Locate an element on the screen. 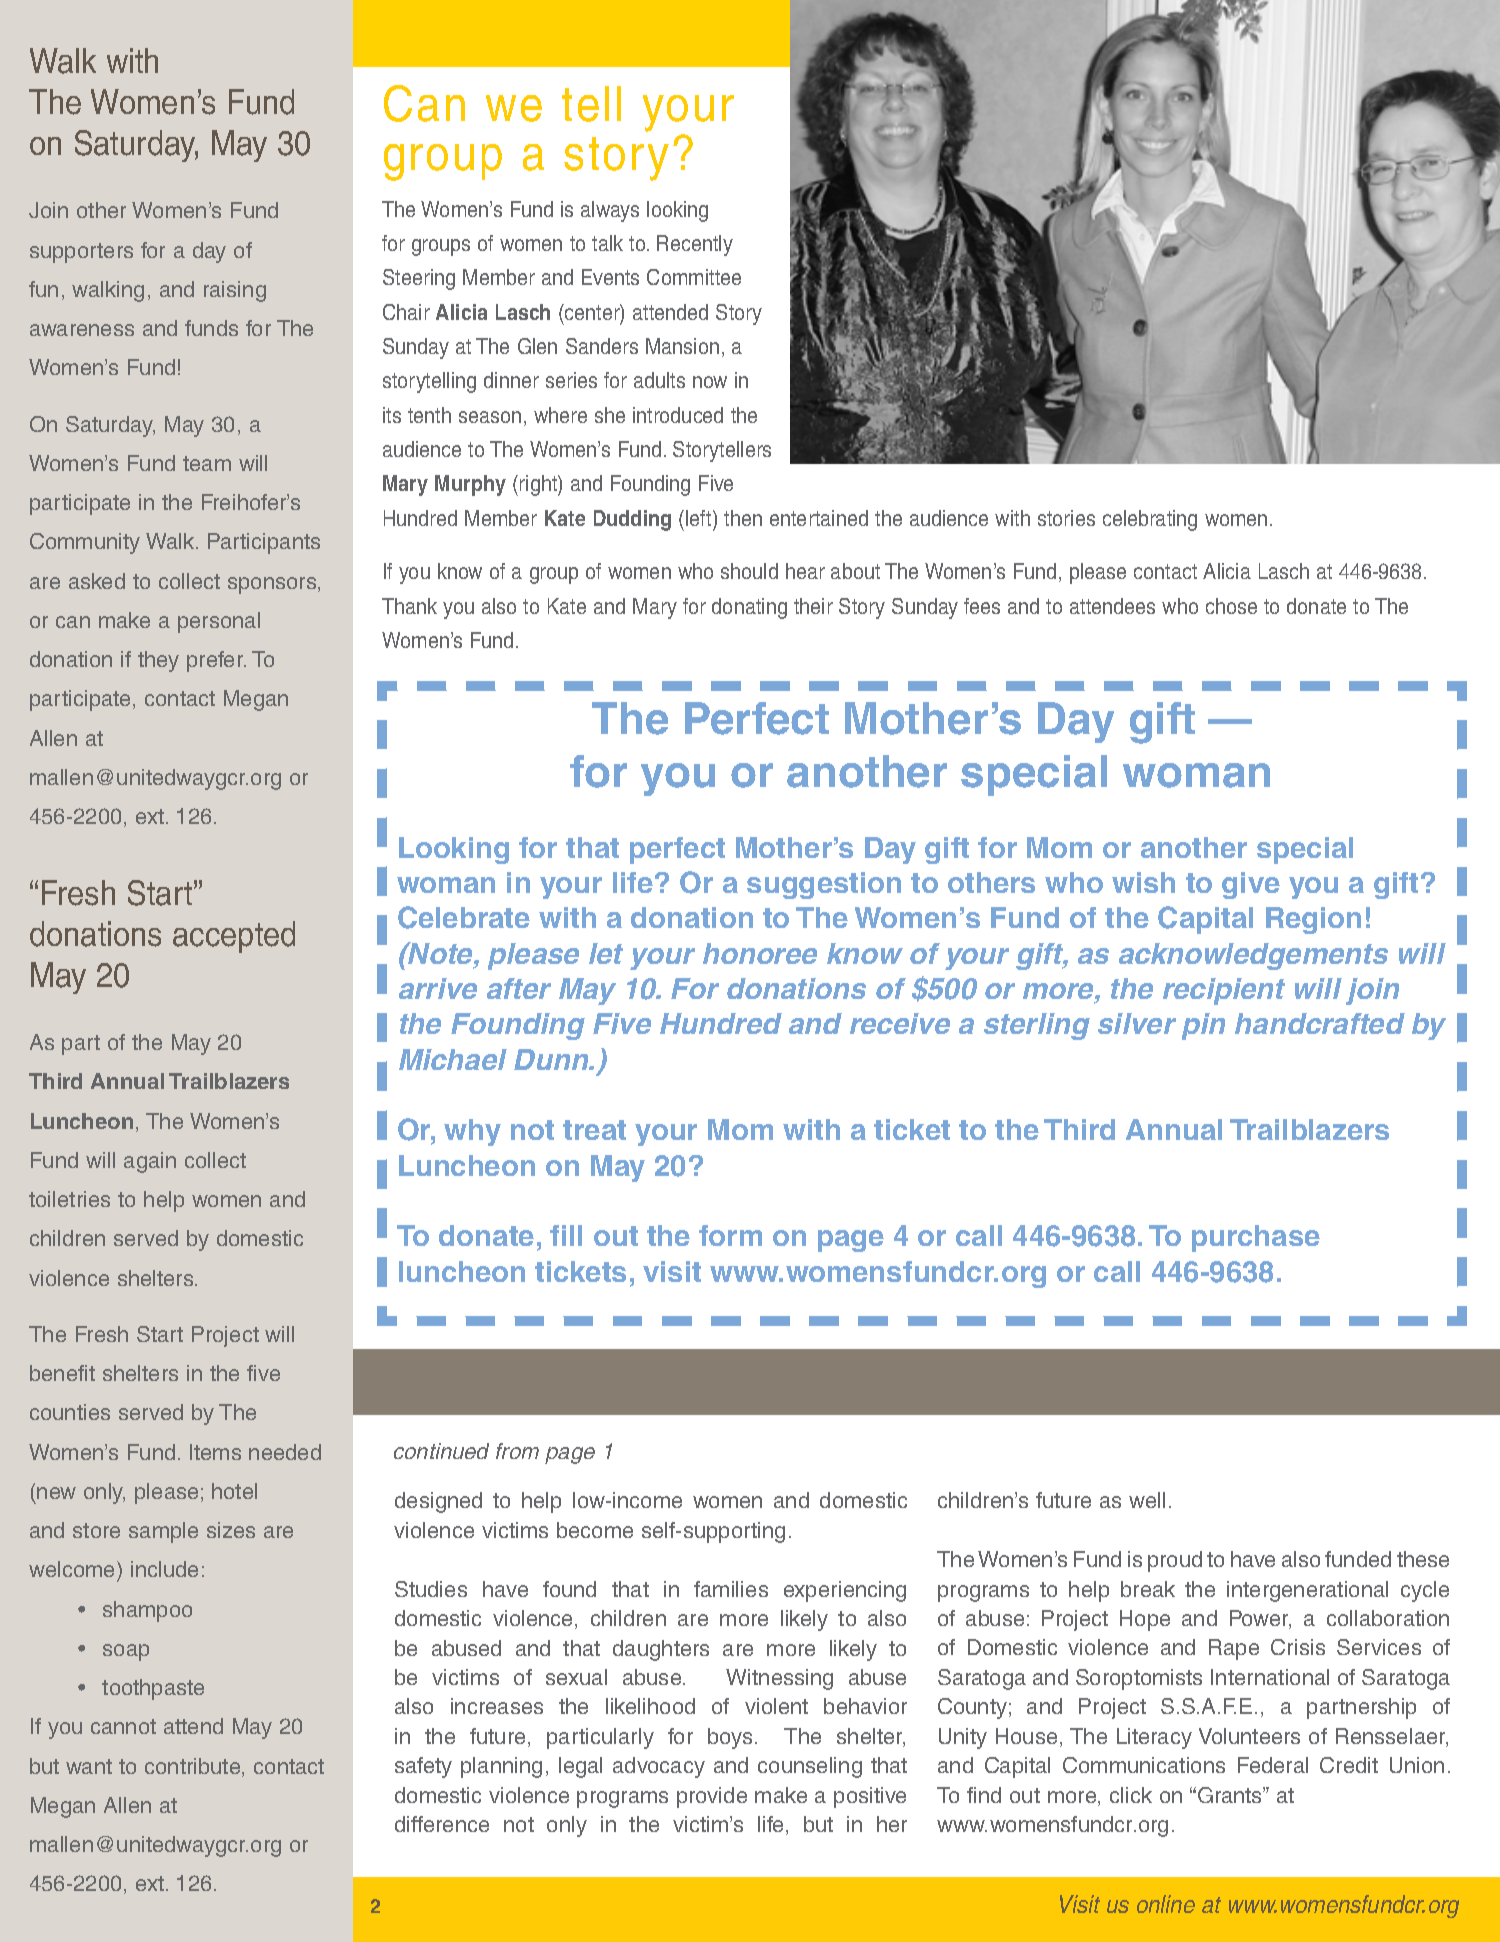  contribute is located at coordinates (194, 1767).
